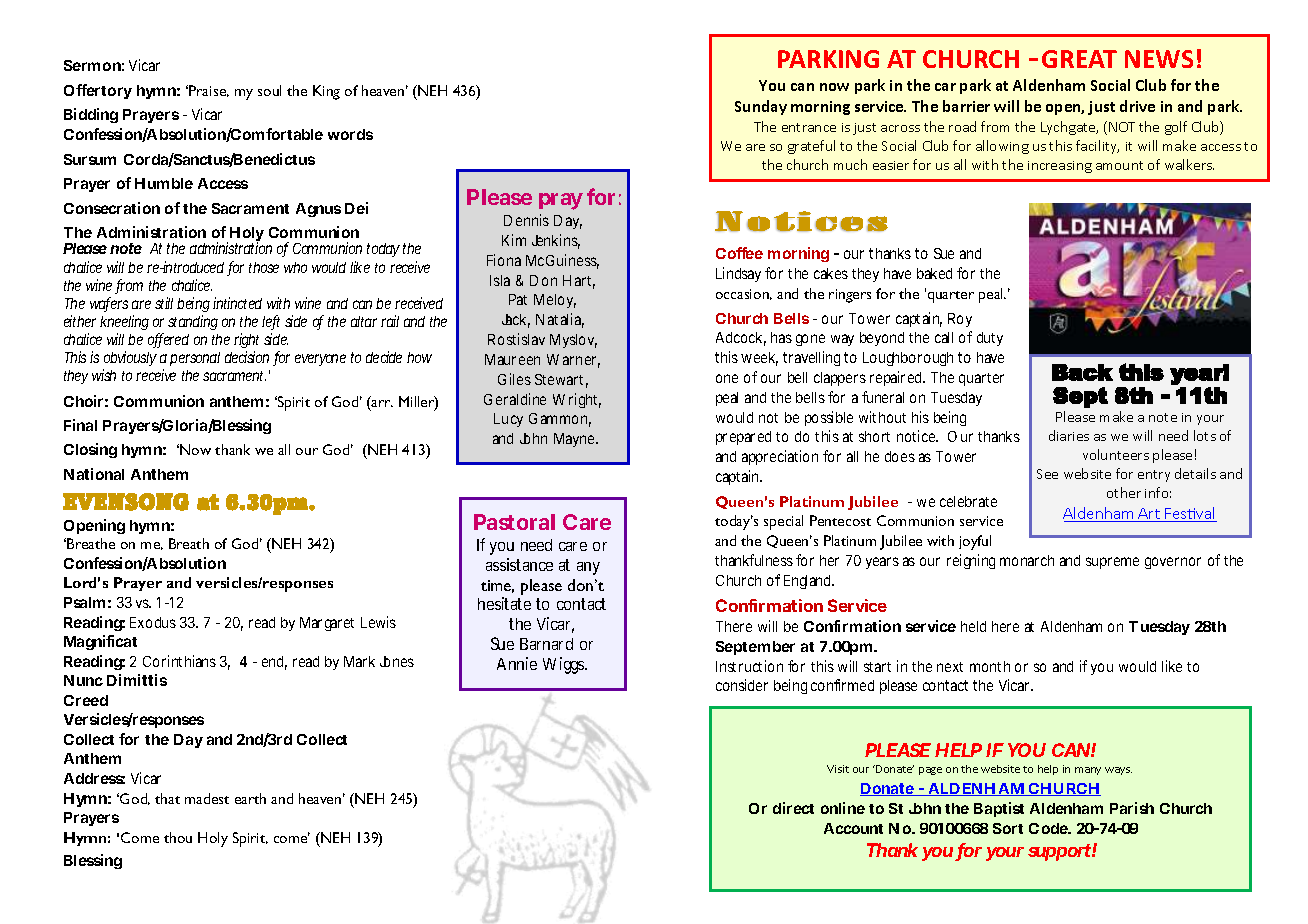 The width and height of the screenshot is (1308, 924). I want to click on Exodus, so click(153, 622).
